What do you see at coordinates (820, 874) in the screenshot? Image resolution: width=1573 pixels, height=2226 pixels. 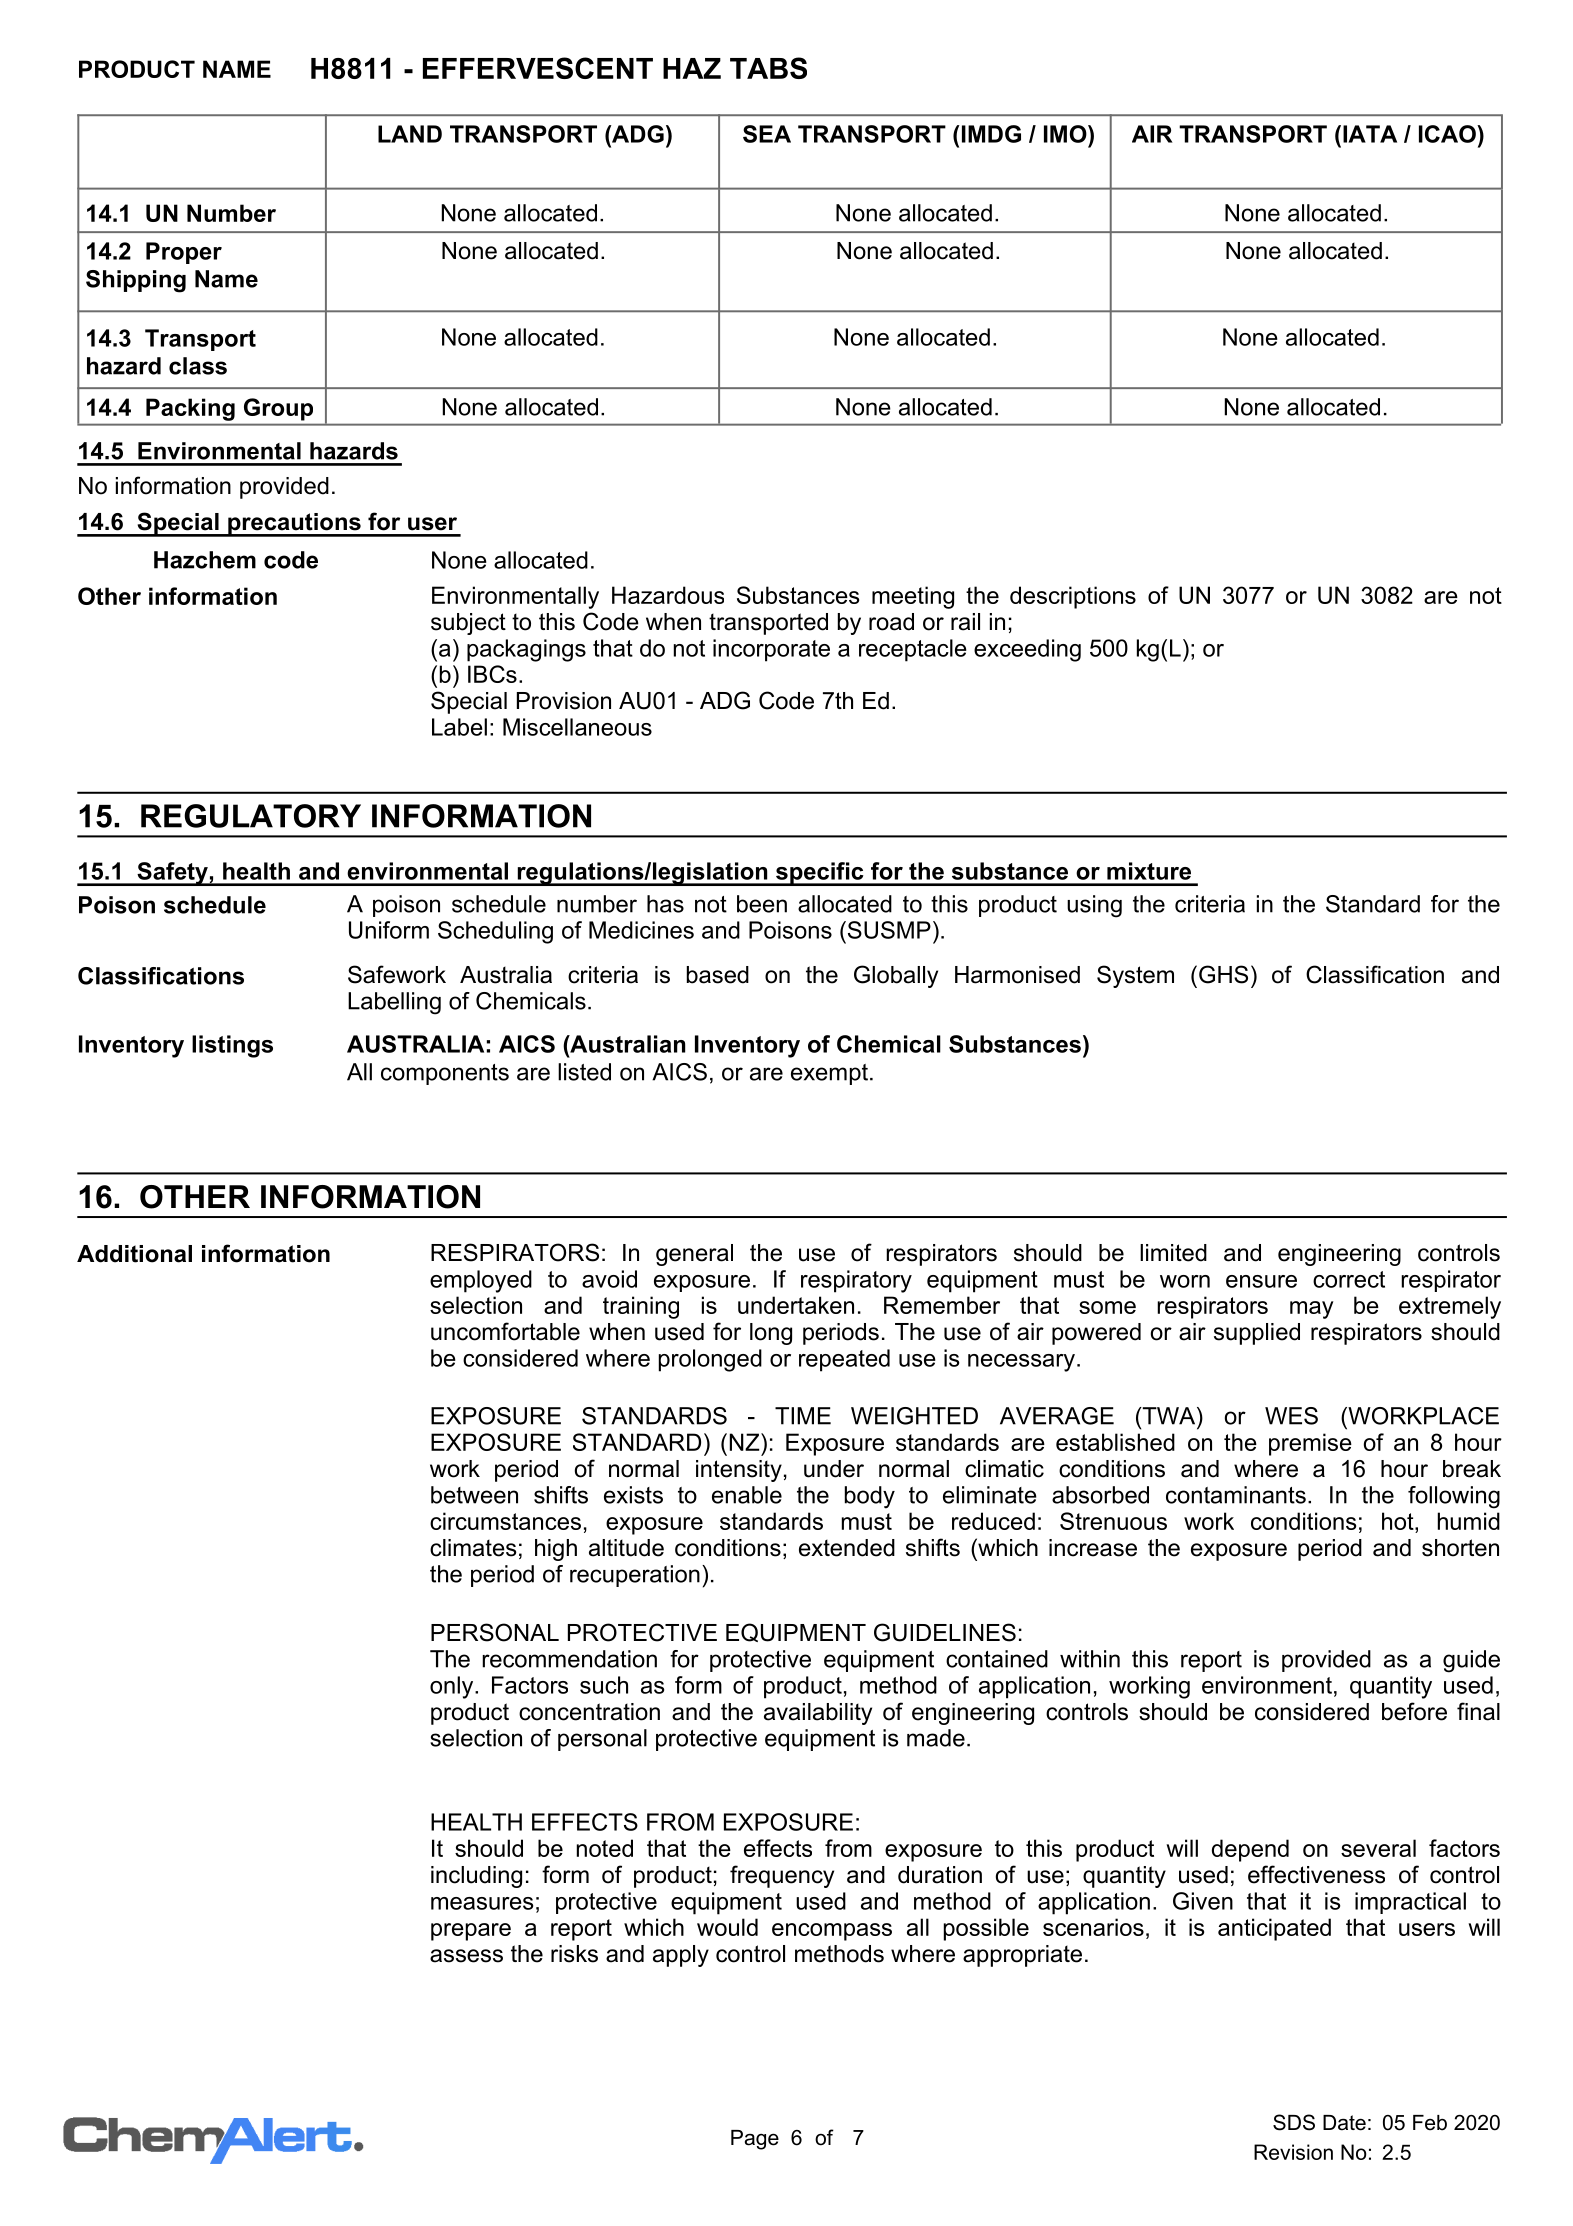 I see `specific` at bounding box center [820, 874].
